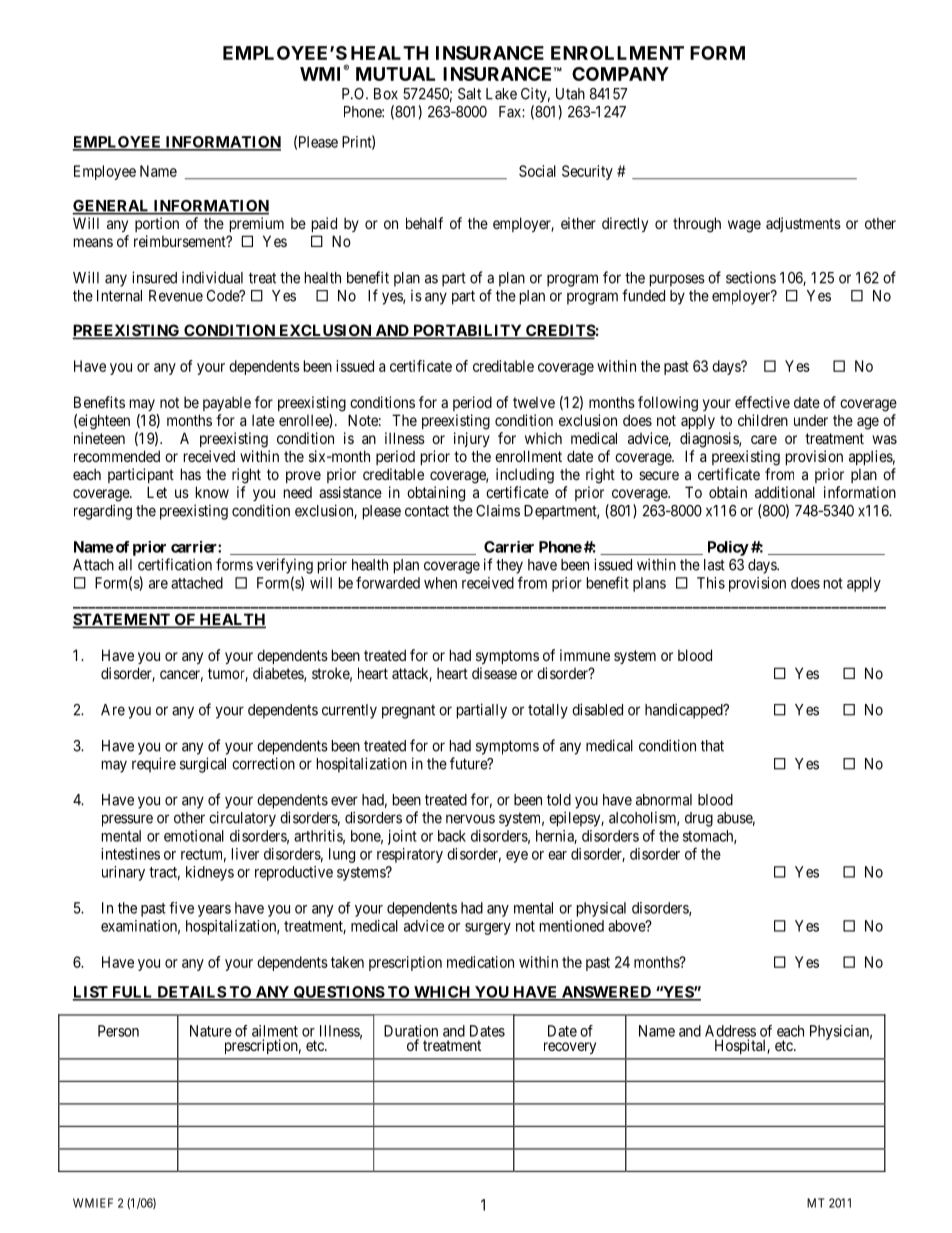 This image has height=1233, width=952. What do you see at coordinates (699, 819) in the image?
I see `drug` at bounding box center [699, 819].
